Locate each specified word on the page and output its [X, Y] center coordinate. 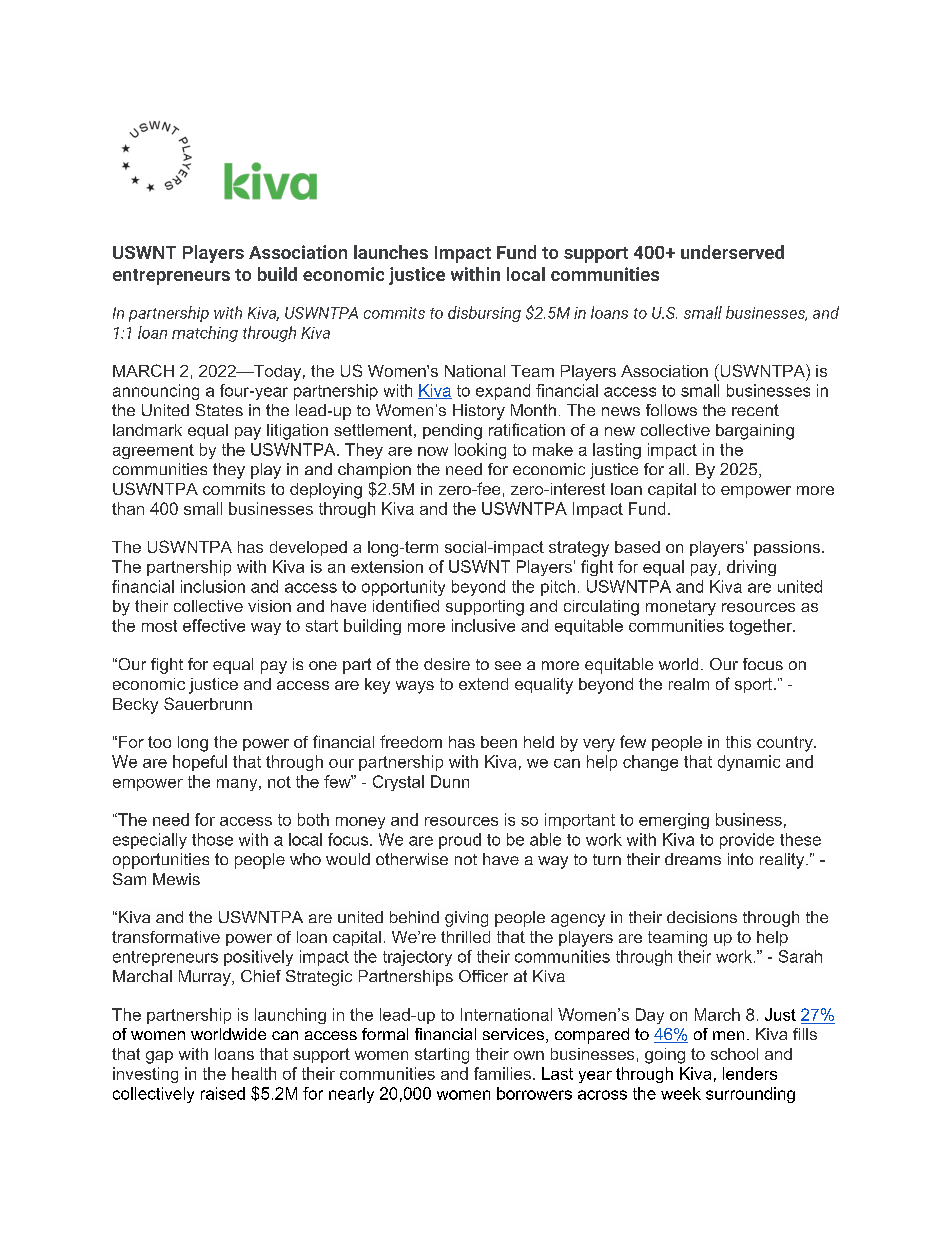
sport [753, 685]
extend [483, 684]
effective [214, 625]
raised [223, 1093]
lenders [750, 1073]
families [502, 1073]
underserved [732, 252]
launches [391, 252]
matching [205, 334]
